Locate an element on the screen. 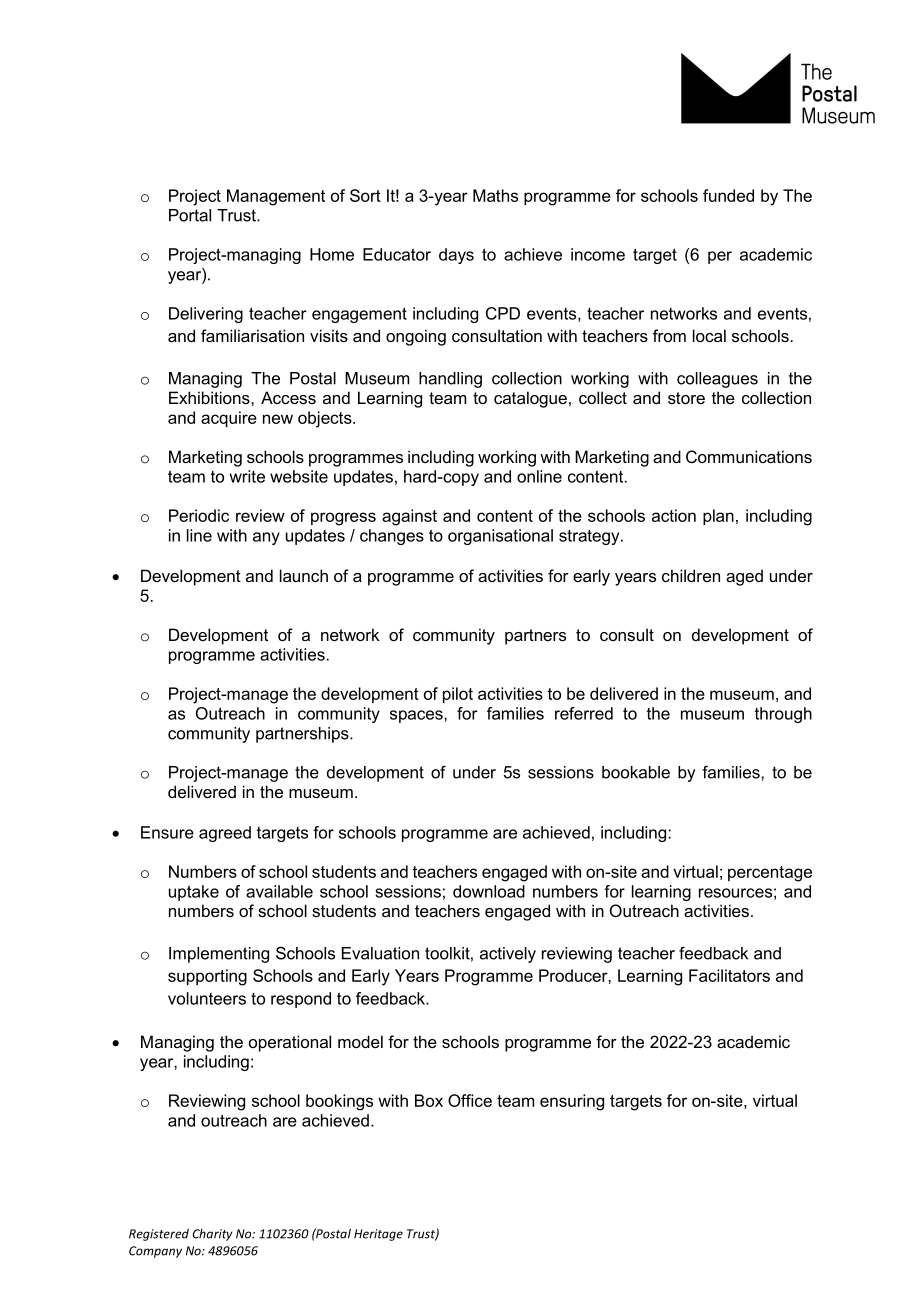 The height and width of the screenshot is (1308, 924). through is located at coordinates (783, 715).
